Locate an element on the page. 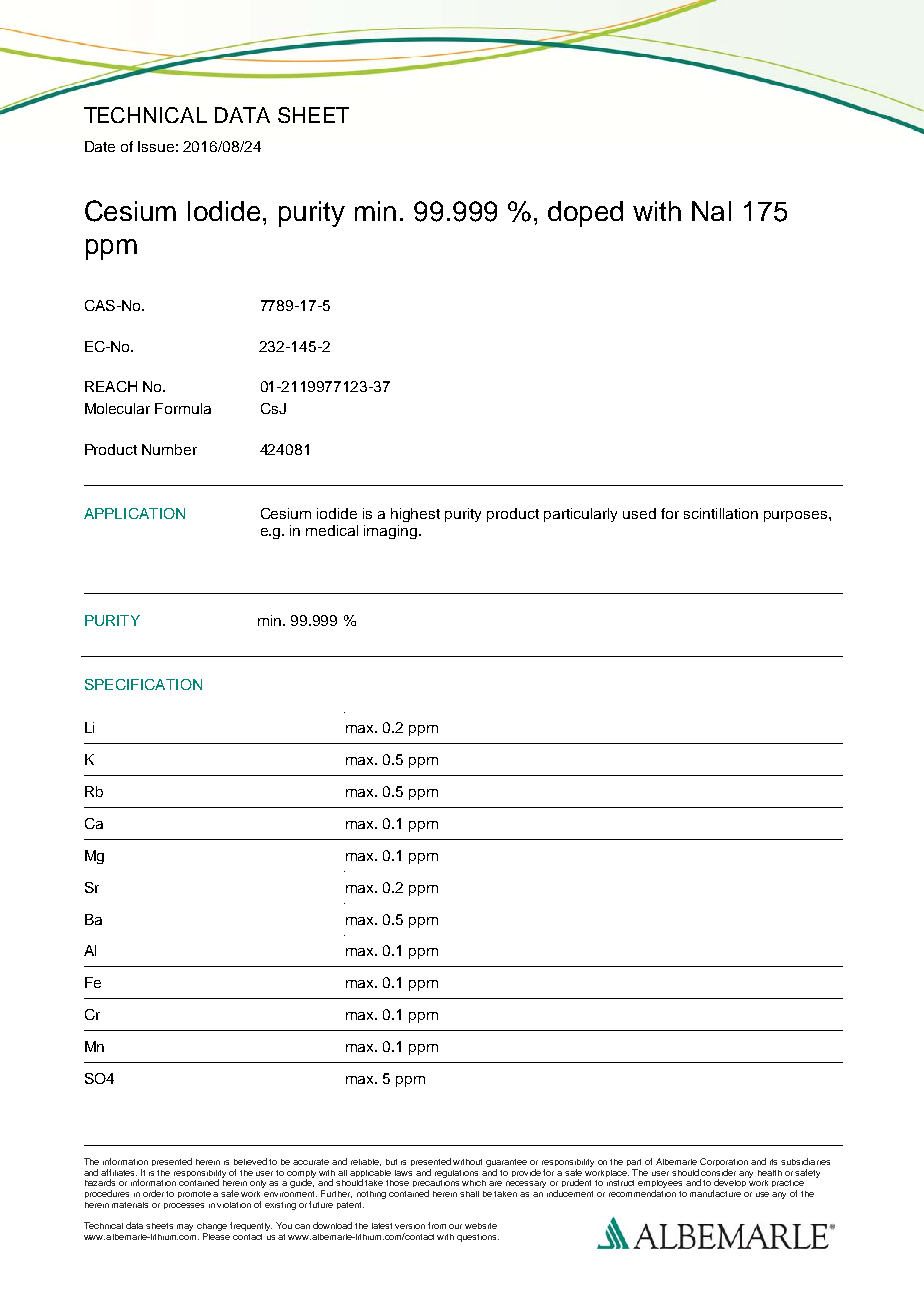 This image has width=924, height=1308. processes is located at coordinates (184, 1206).
